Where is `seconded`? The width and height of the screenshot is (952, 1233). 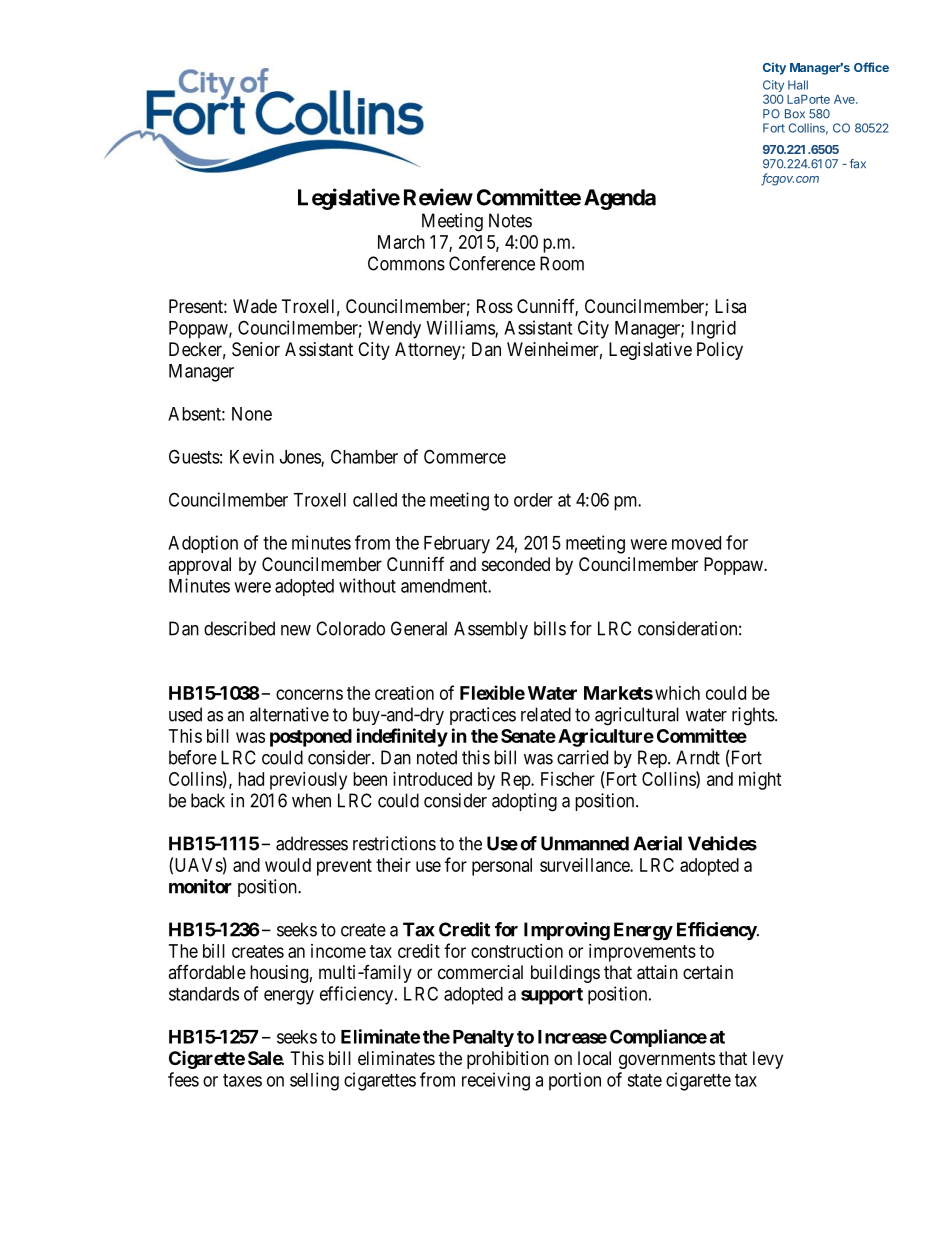
seconded is located at coordinates (516, 564).
